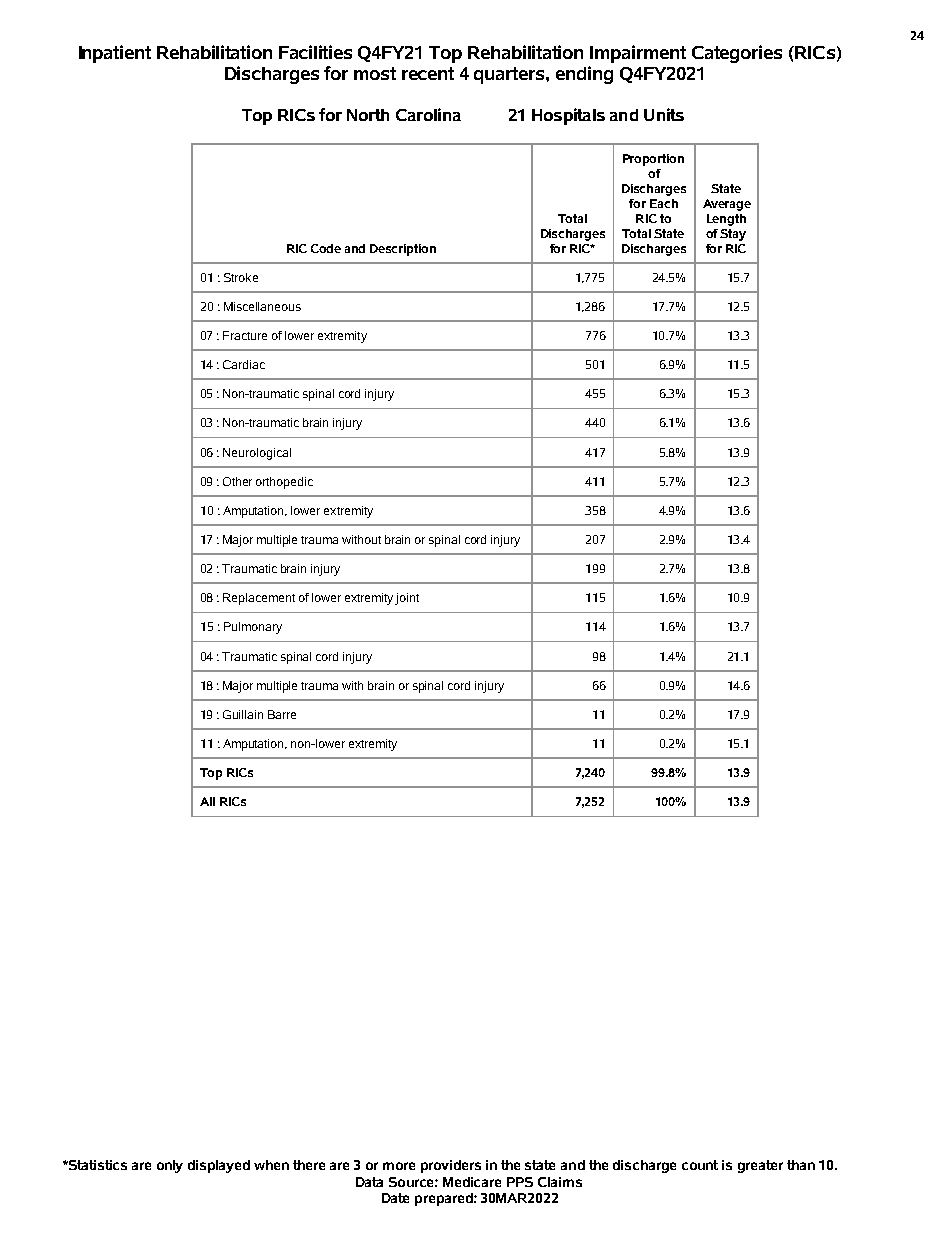 The height and width of the document is (1233, 952). I want to click on All, so click(207, 801).
